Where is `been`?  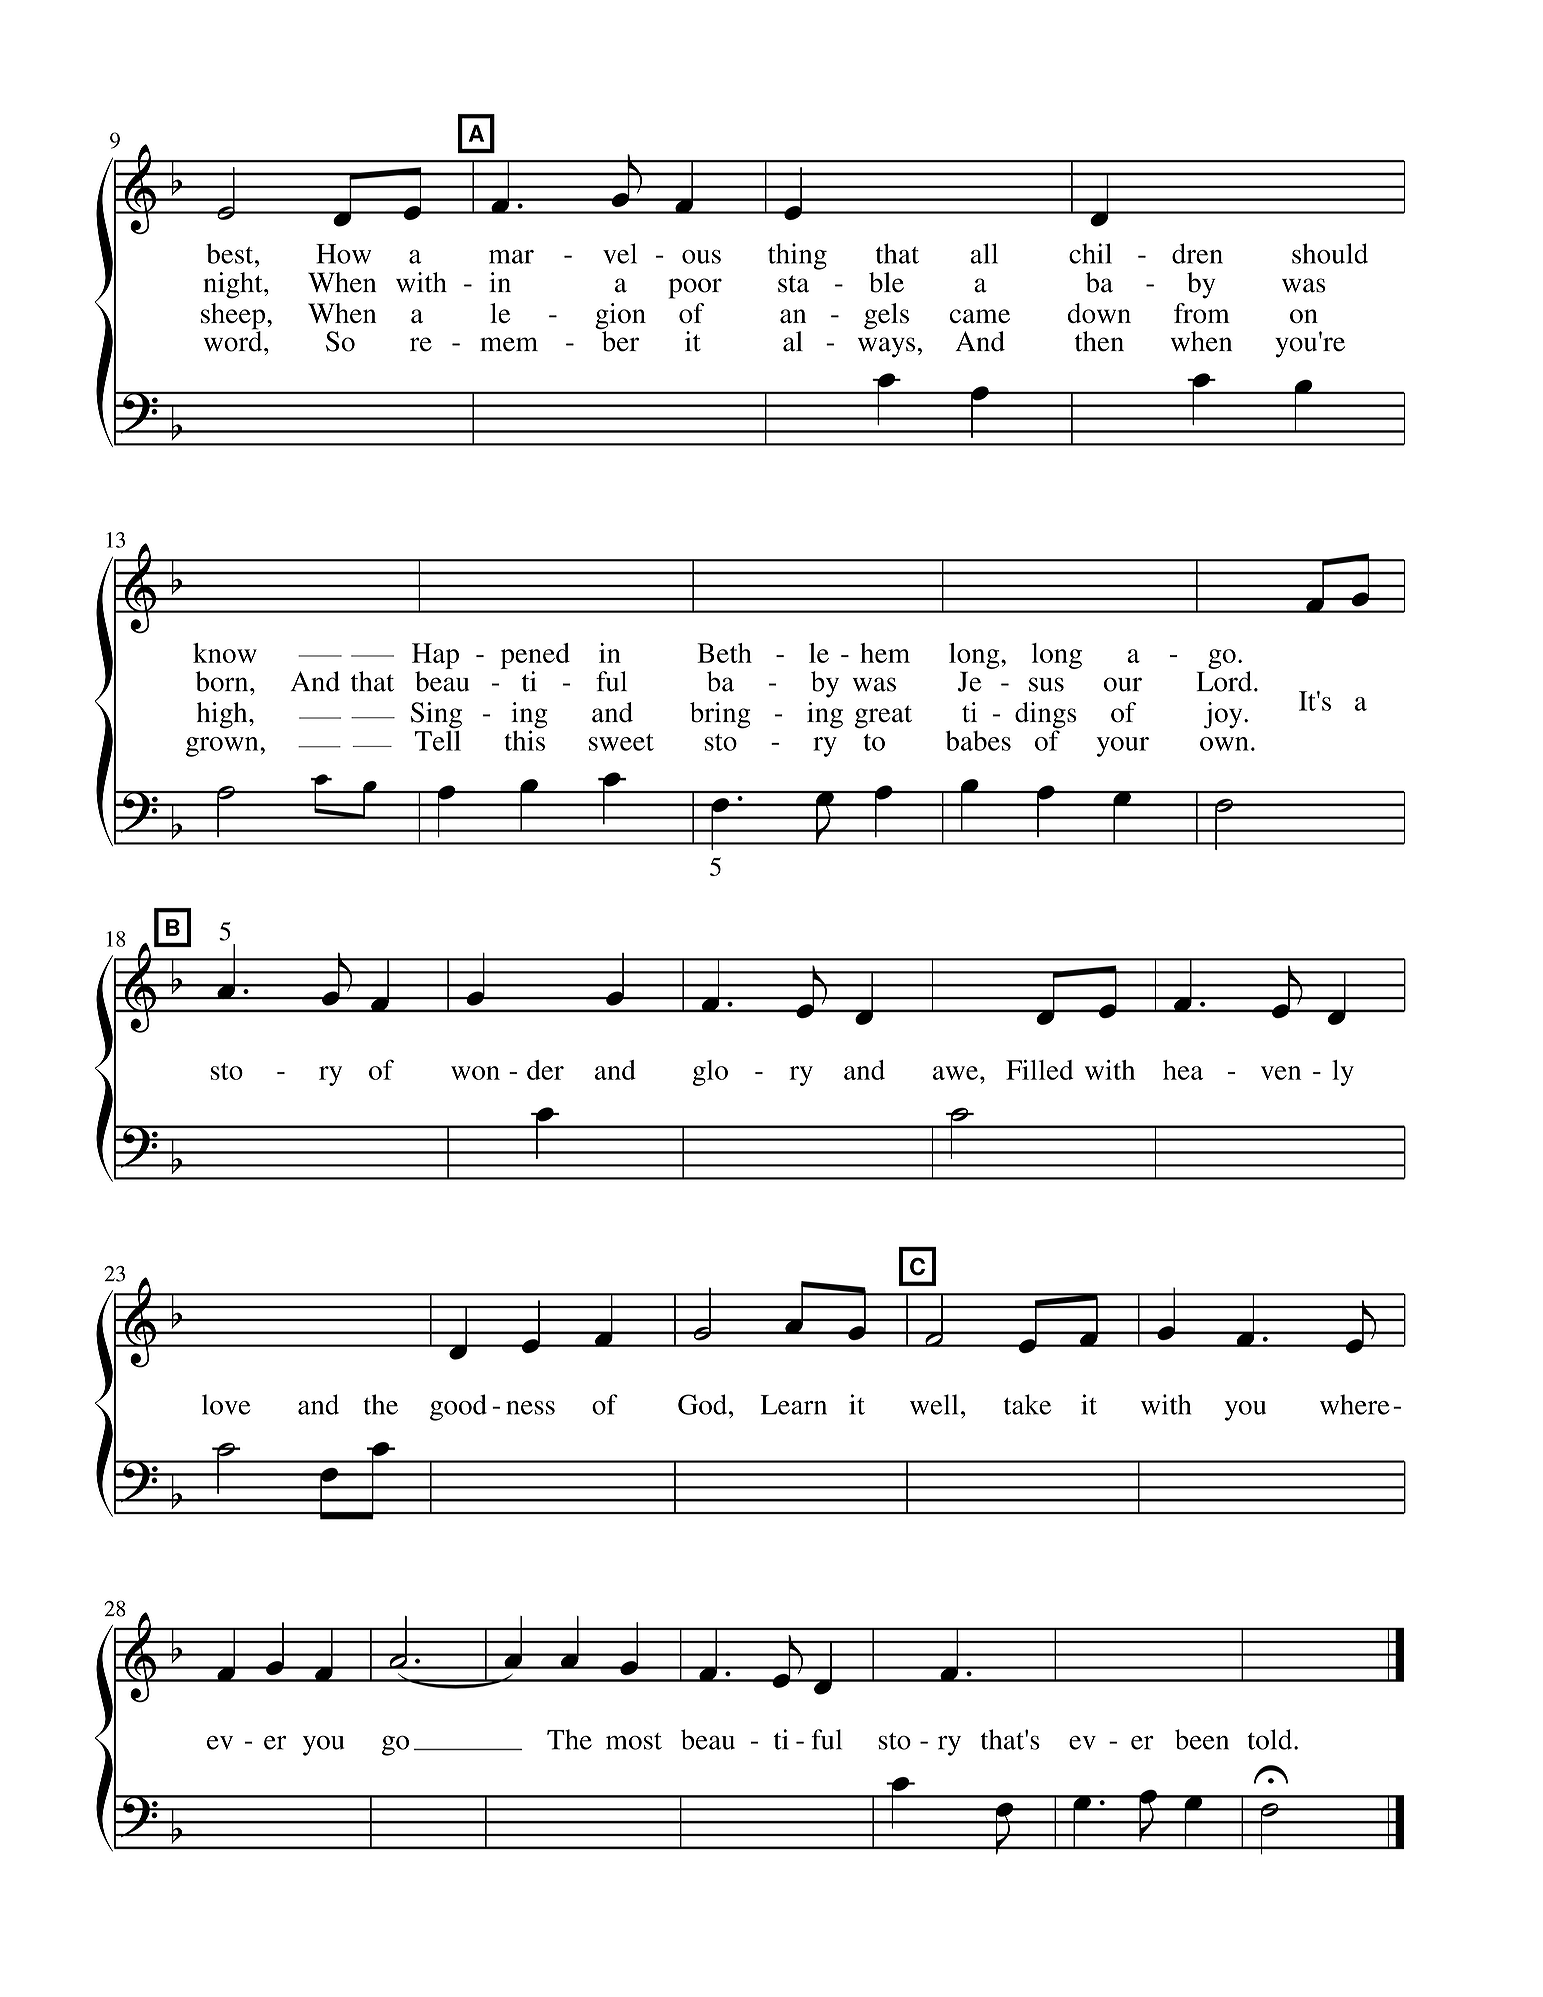 been is located at coordinates (1202, 1739).
